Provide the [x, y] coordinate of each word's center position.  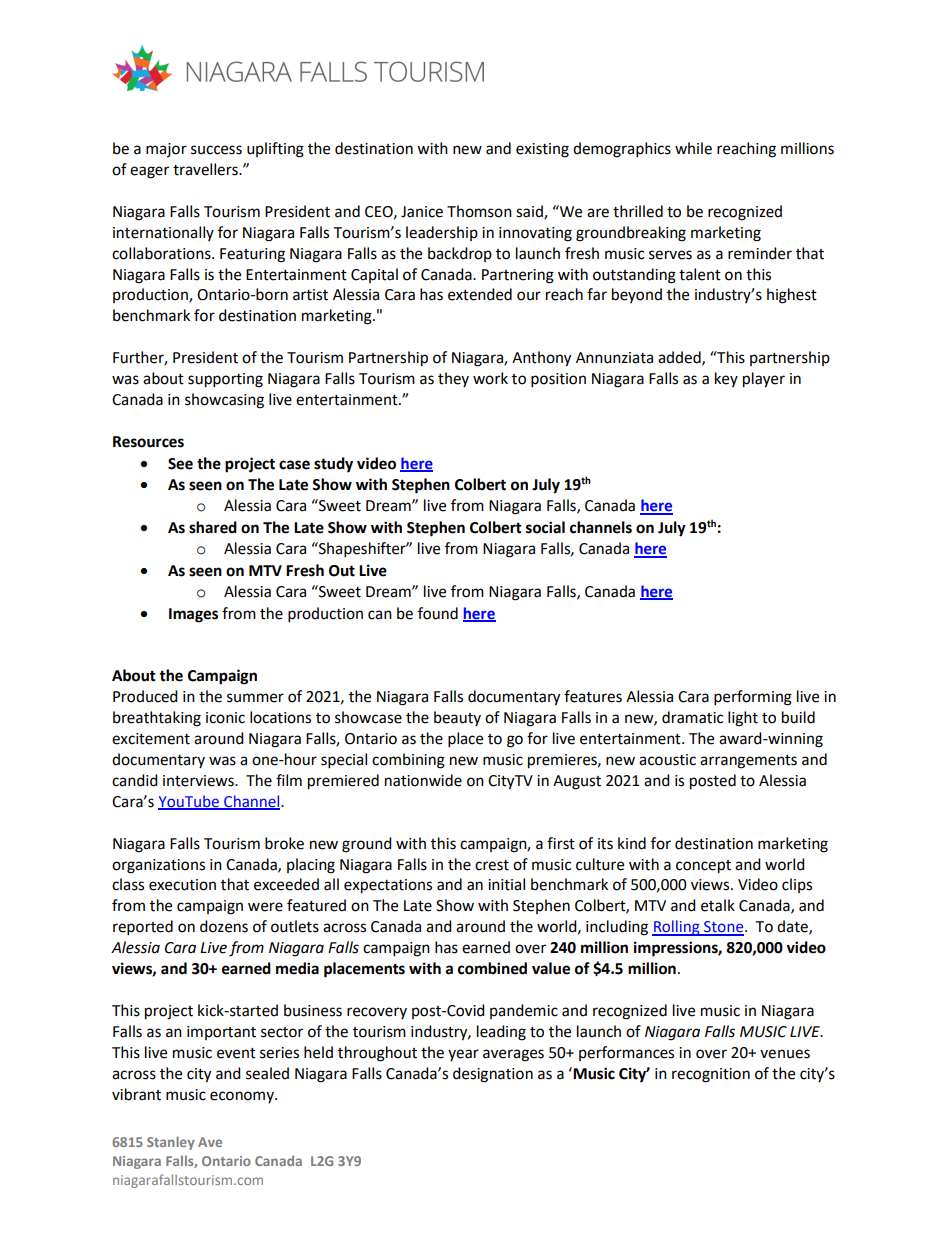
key [726, 379]
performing [753, 698]
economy [243, 1097]
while [693, 148]
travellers [206, 169]
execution [182, 885]
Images [193, 615]
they [453, 379]
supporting [225, 380]
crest [492, 865]
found [438, 613]
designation [493, 1075]
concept [703, 867]
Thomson [479, 211]
